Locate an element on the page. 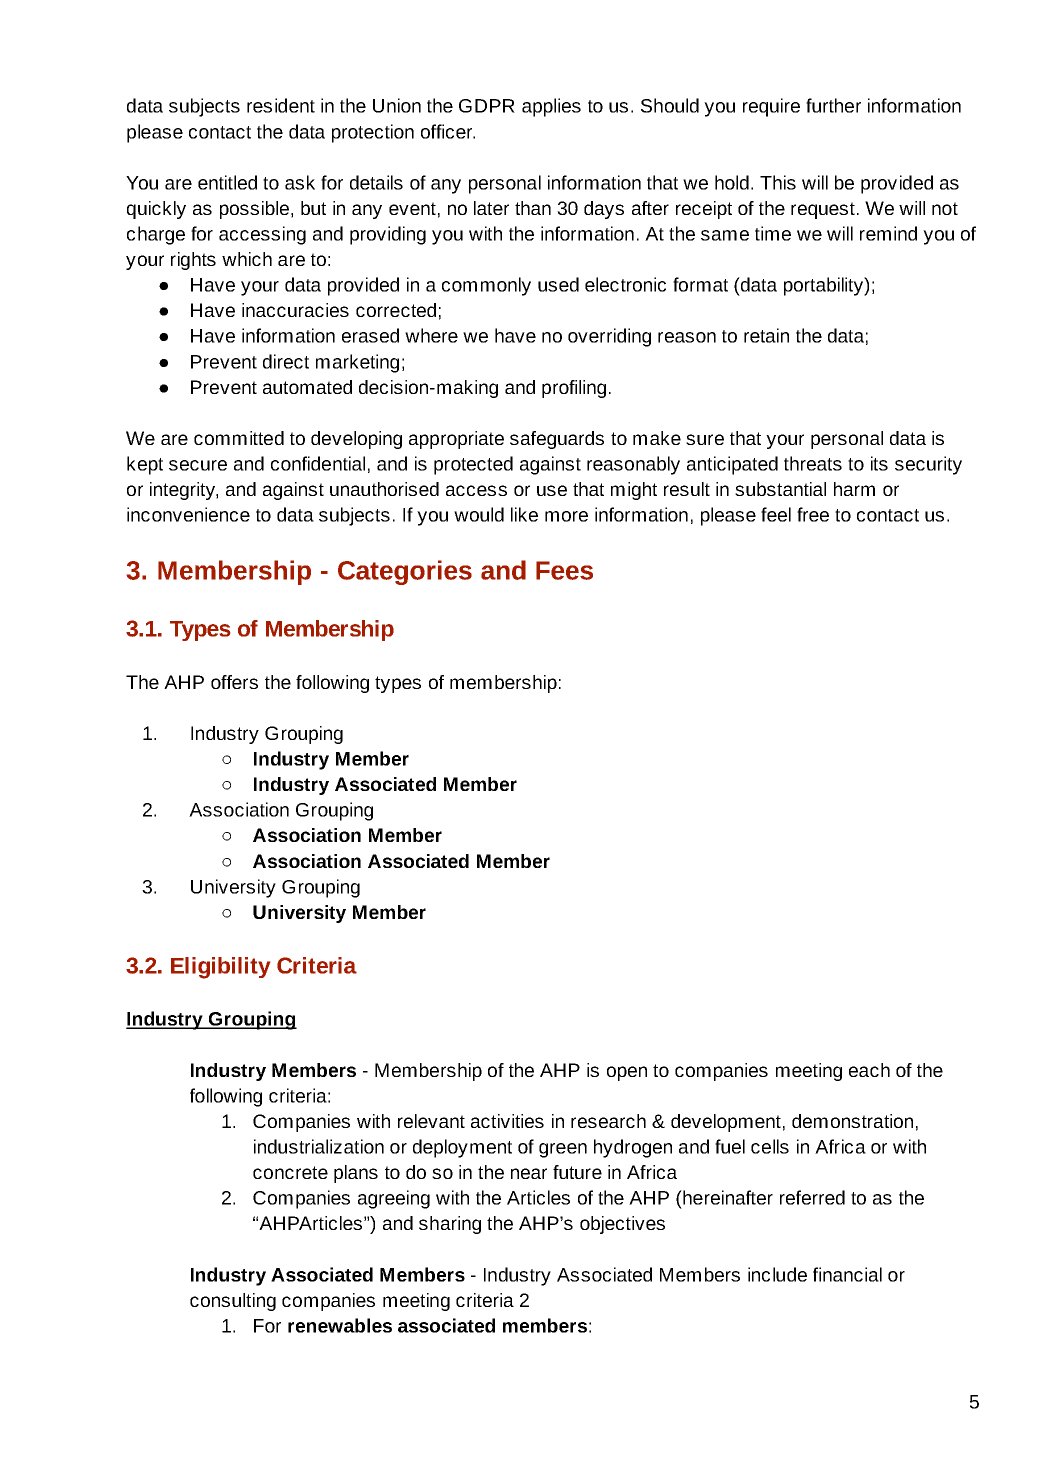 This image has height=1482, width=1046. retain is located at coordinates (766, 335).
